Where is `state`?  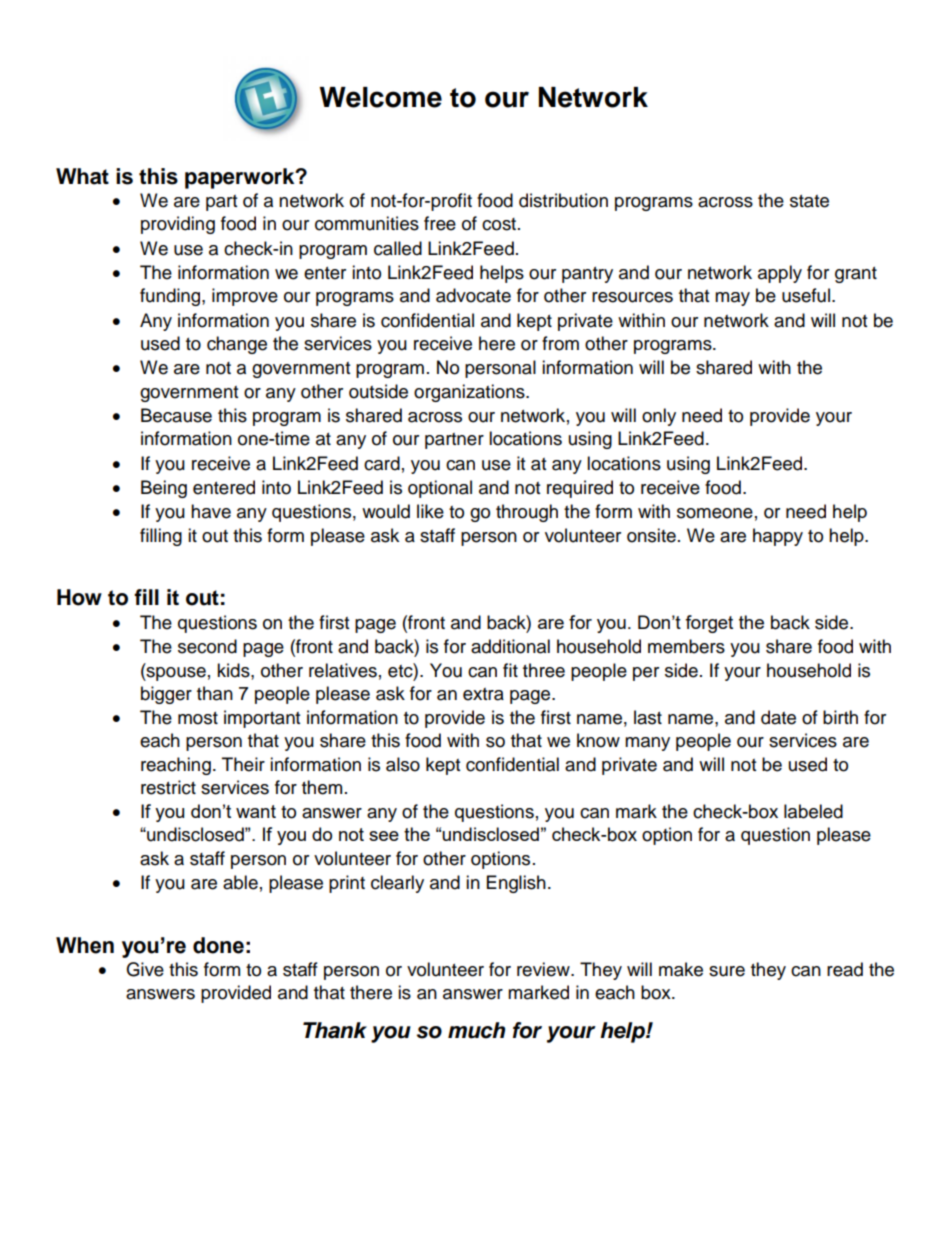 state is located at coordinates (809, 201).
